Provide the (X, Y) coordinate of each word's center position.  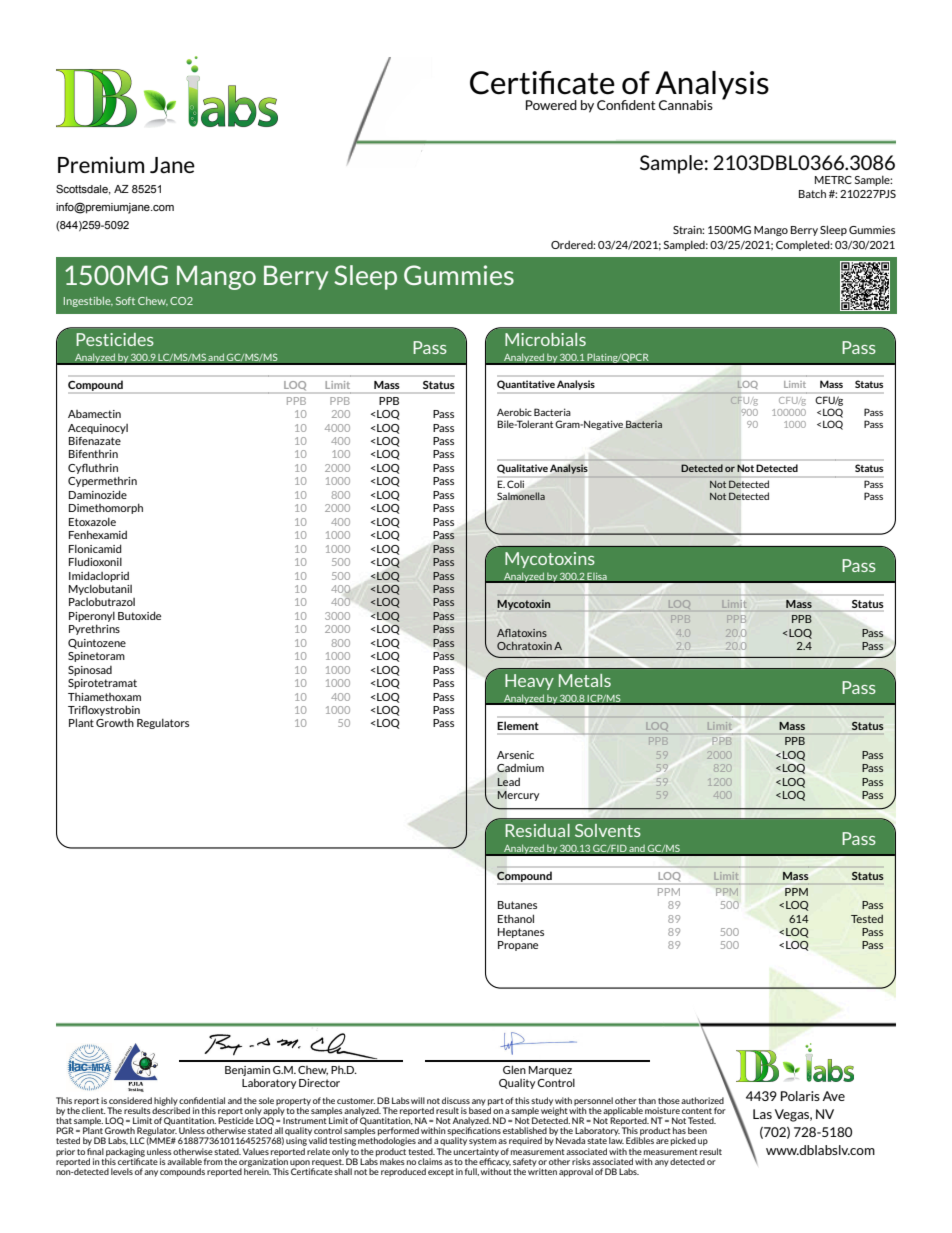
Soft (125, 301)
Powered (551, 105)
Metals (585, 680)
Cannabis (686, 105)
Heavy (529, 682)
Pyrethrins (94, 629)
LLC (137, 1140)
